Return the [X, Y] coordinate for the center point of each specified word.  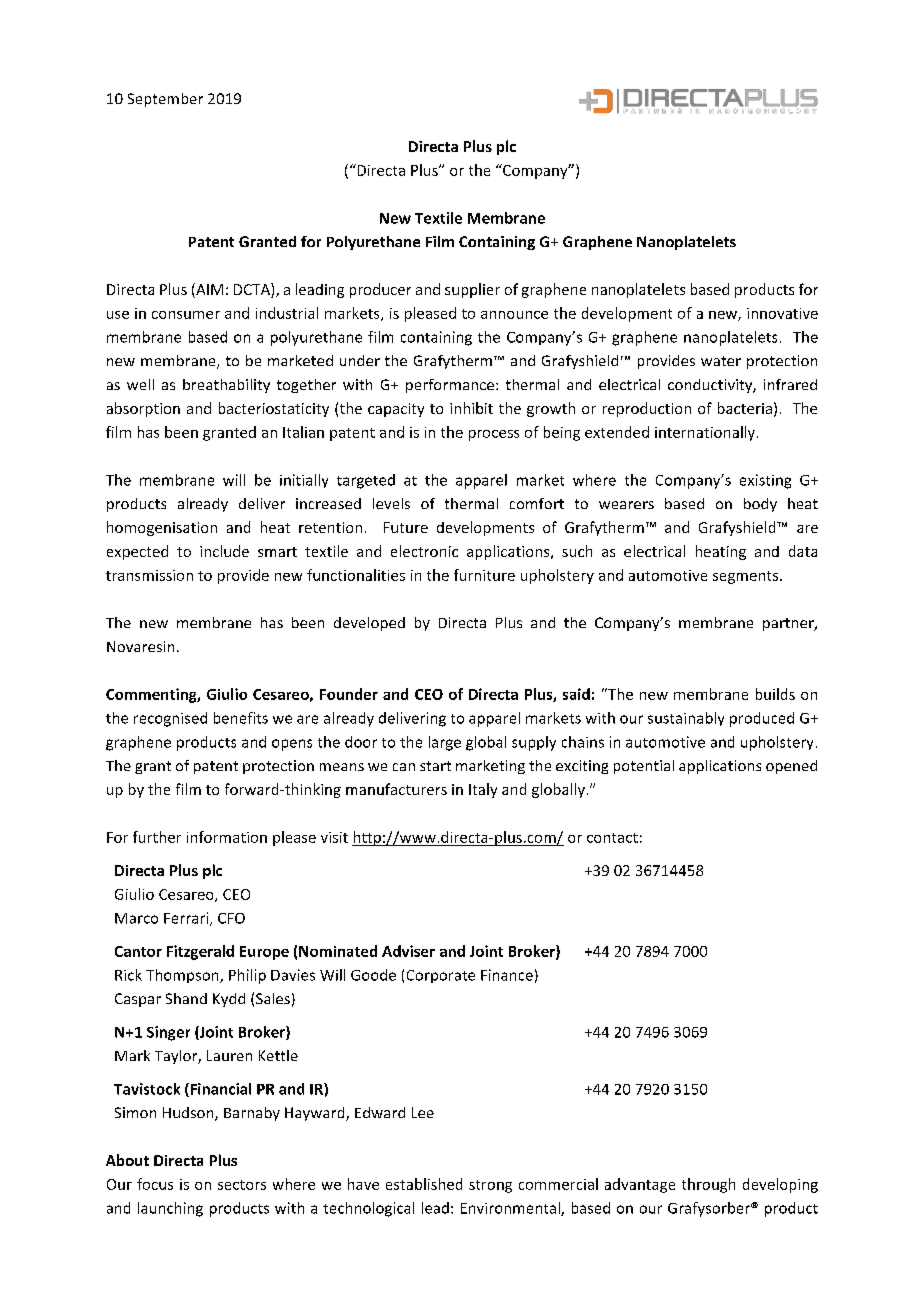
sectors [242, 1185]
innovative [782, 313]
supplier [472, 290]
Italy [483, 790]
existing [765, 481]
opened [791, 767]
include [224, 551]
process [494, 435]
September [165, 100]
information [227, 837]
